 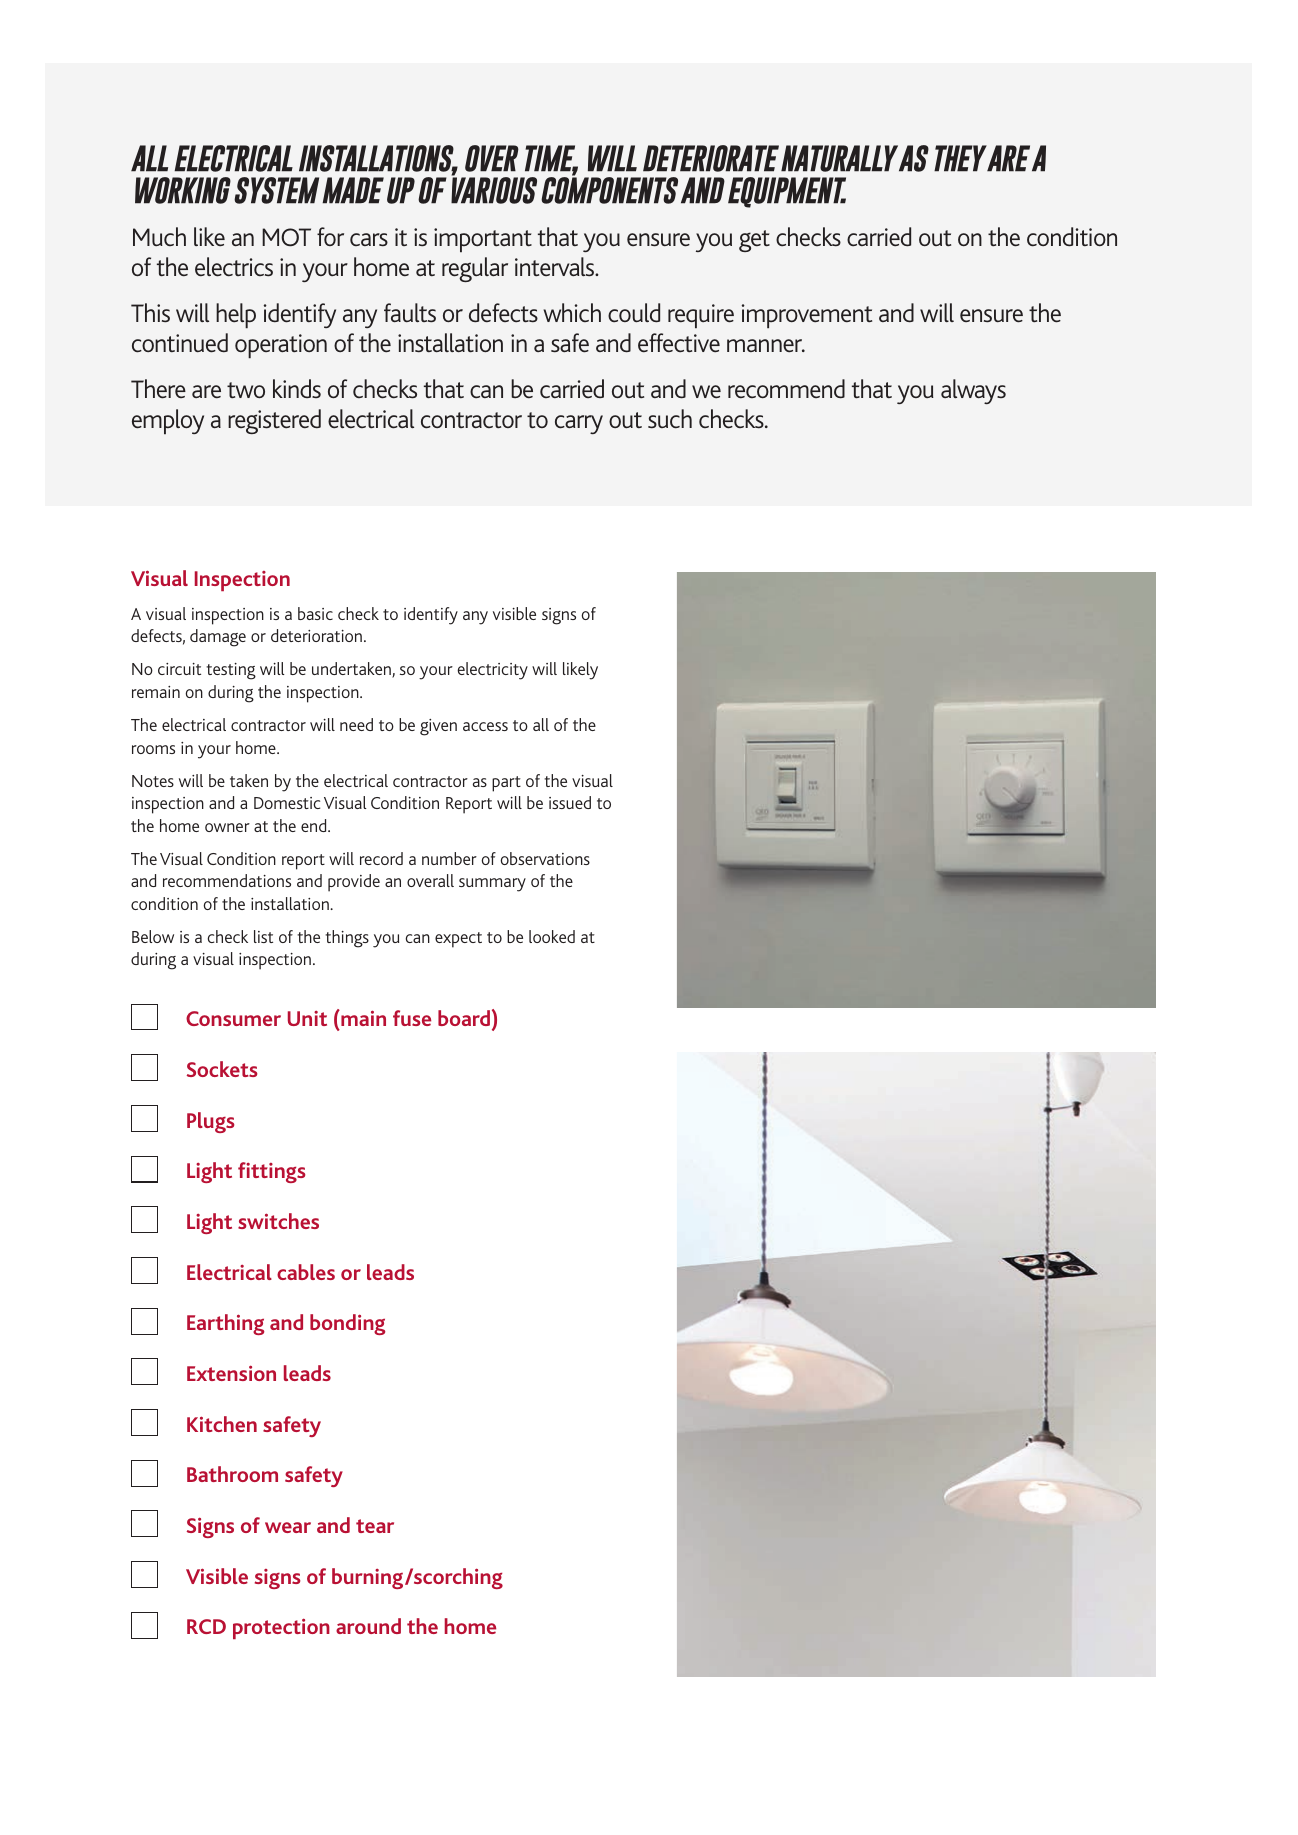 What do you see at coordinates (276, 190) in the screenshot?
I see `SYSTEM` at bounding box center [276, 190].
